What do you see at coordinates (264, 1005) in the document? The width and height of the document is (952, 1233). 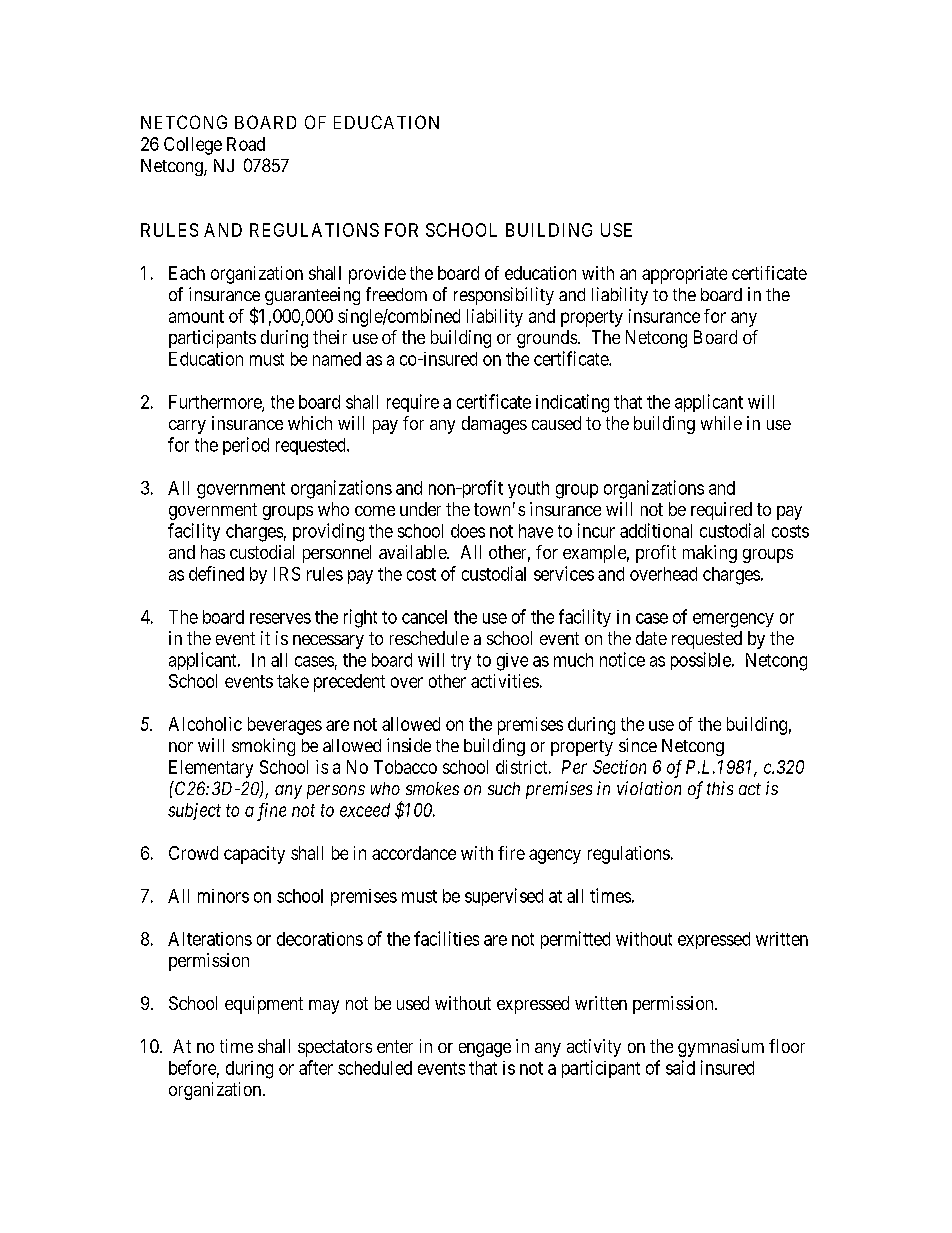 I see `equipment` at bounding box center [264, 1005].
